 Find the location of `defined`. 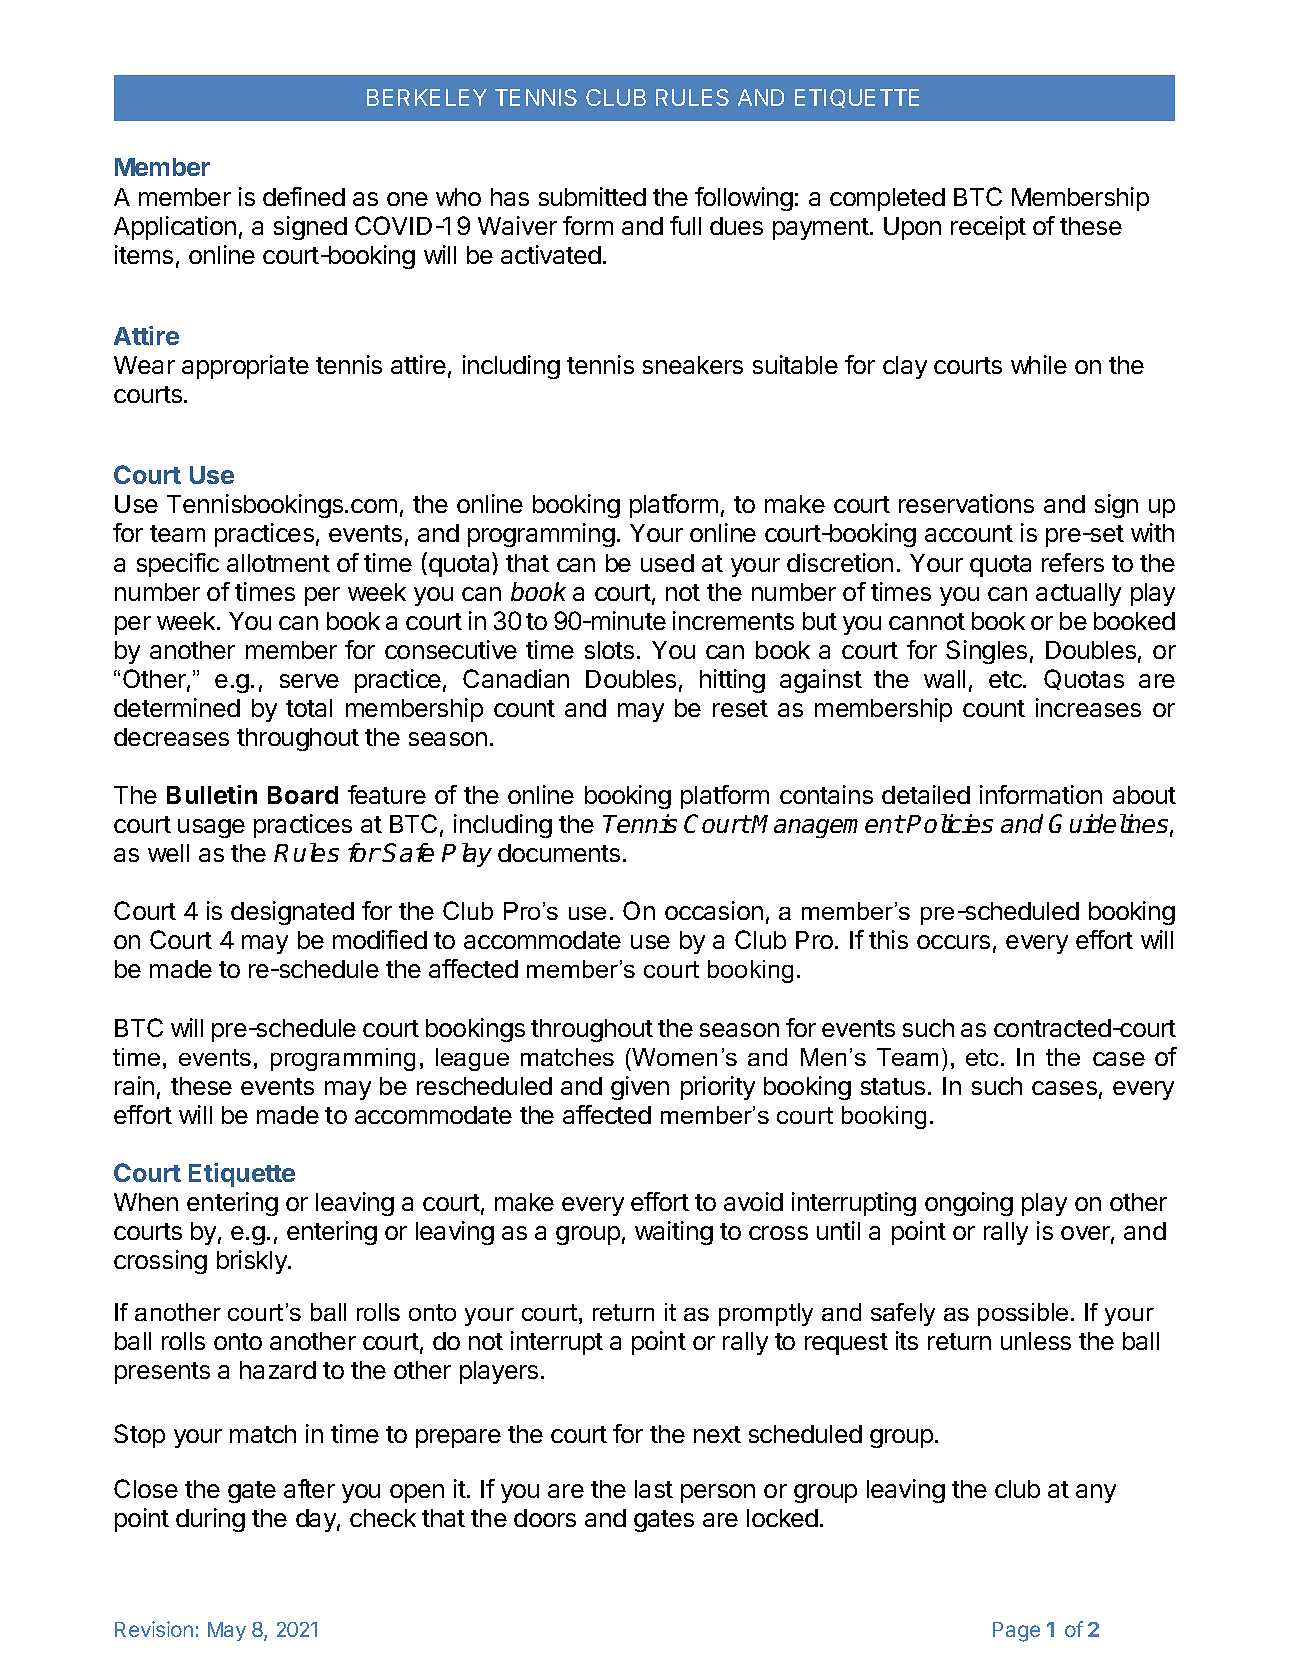

defined is located at coordinates (304, 196).
